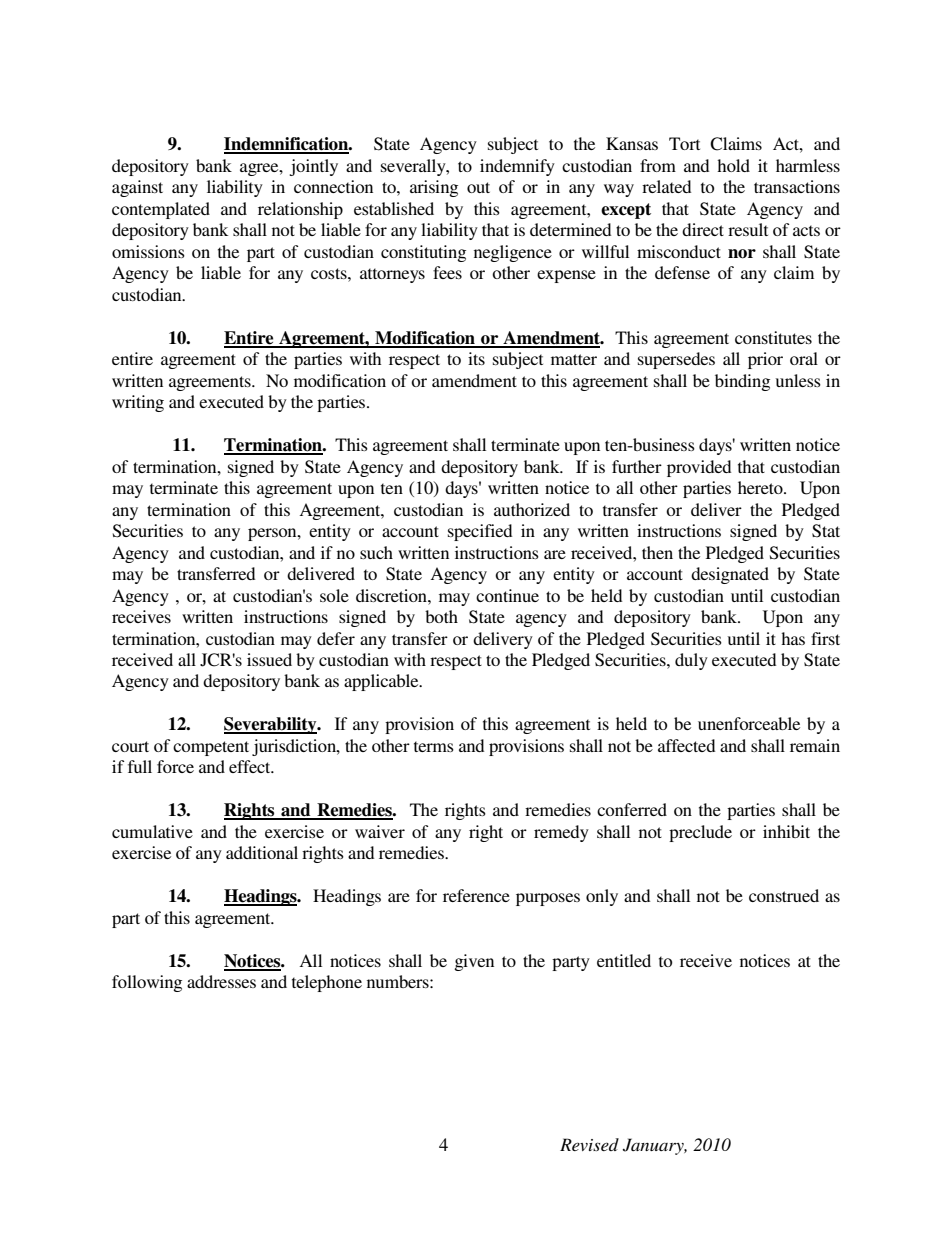  Describe the element at coordinates (793, 638) in the page. I see `has` at that location.
